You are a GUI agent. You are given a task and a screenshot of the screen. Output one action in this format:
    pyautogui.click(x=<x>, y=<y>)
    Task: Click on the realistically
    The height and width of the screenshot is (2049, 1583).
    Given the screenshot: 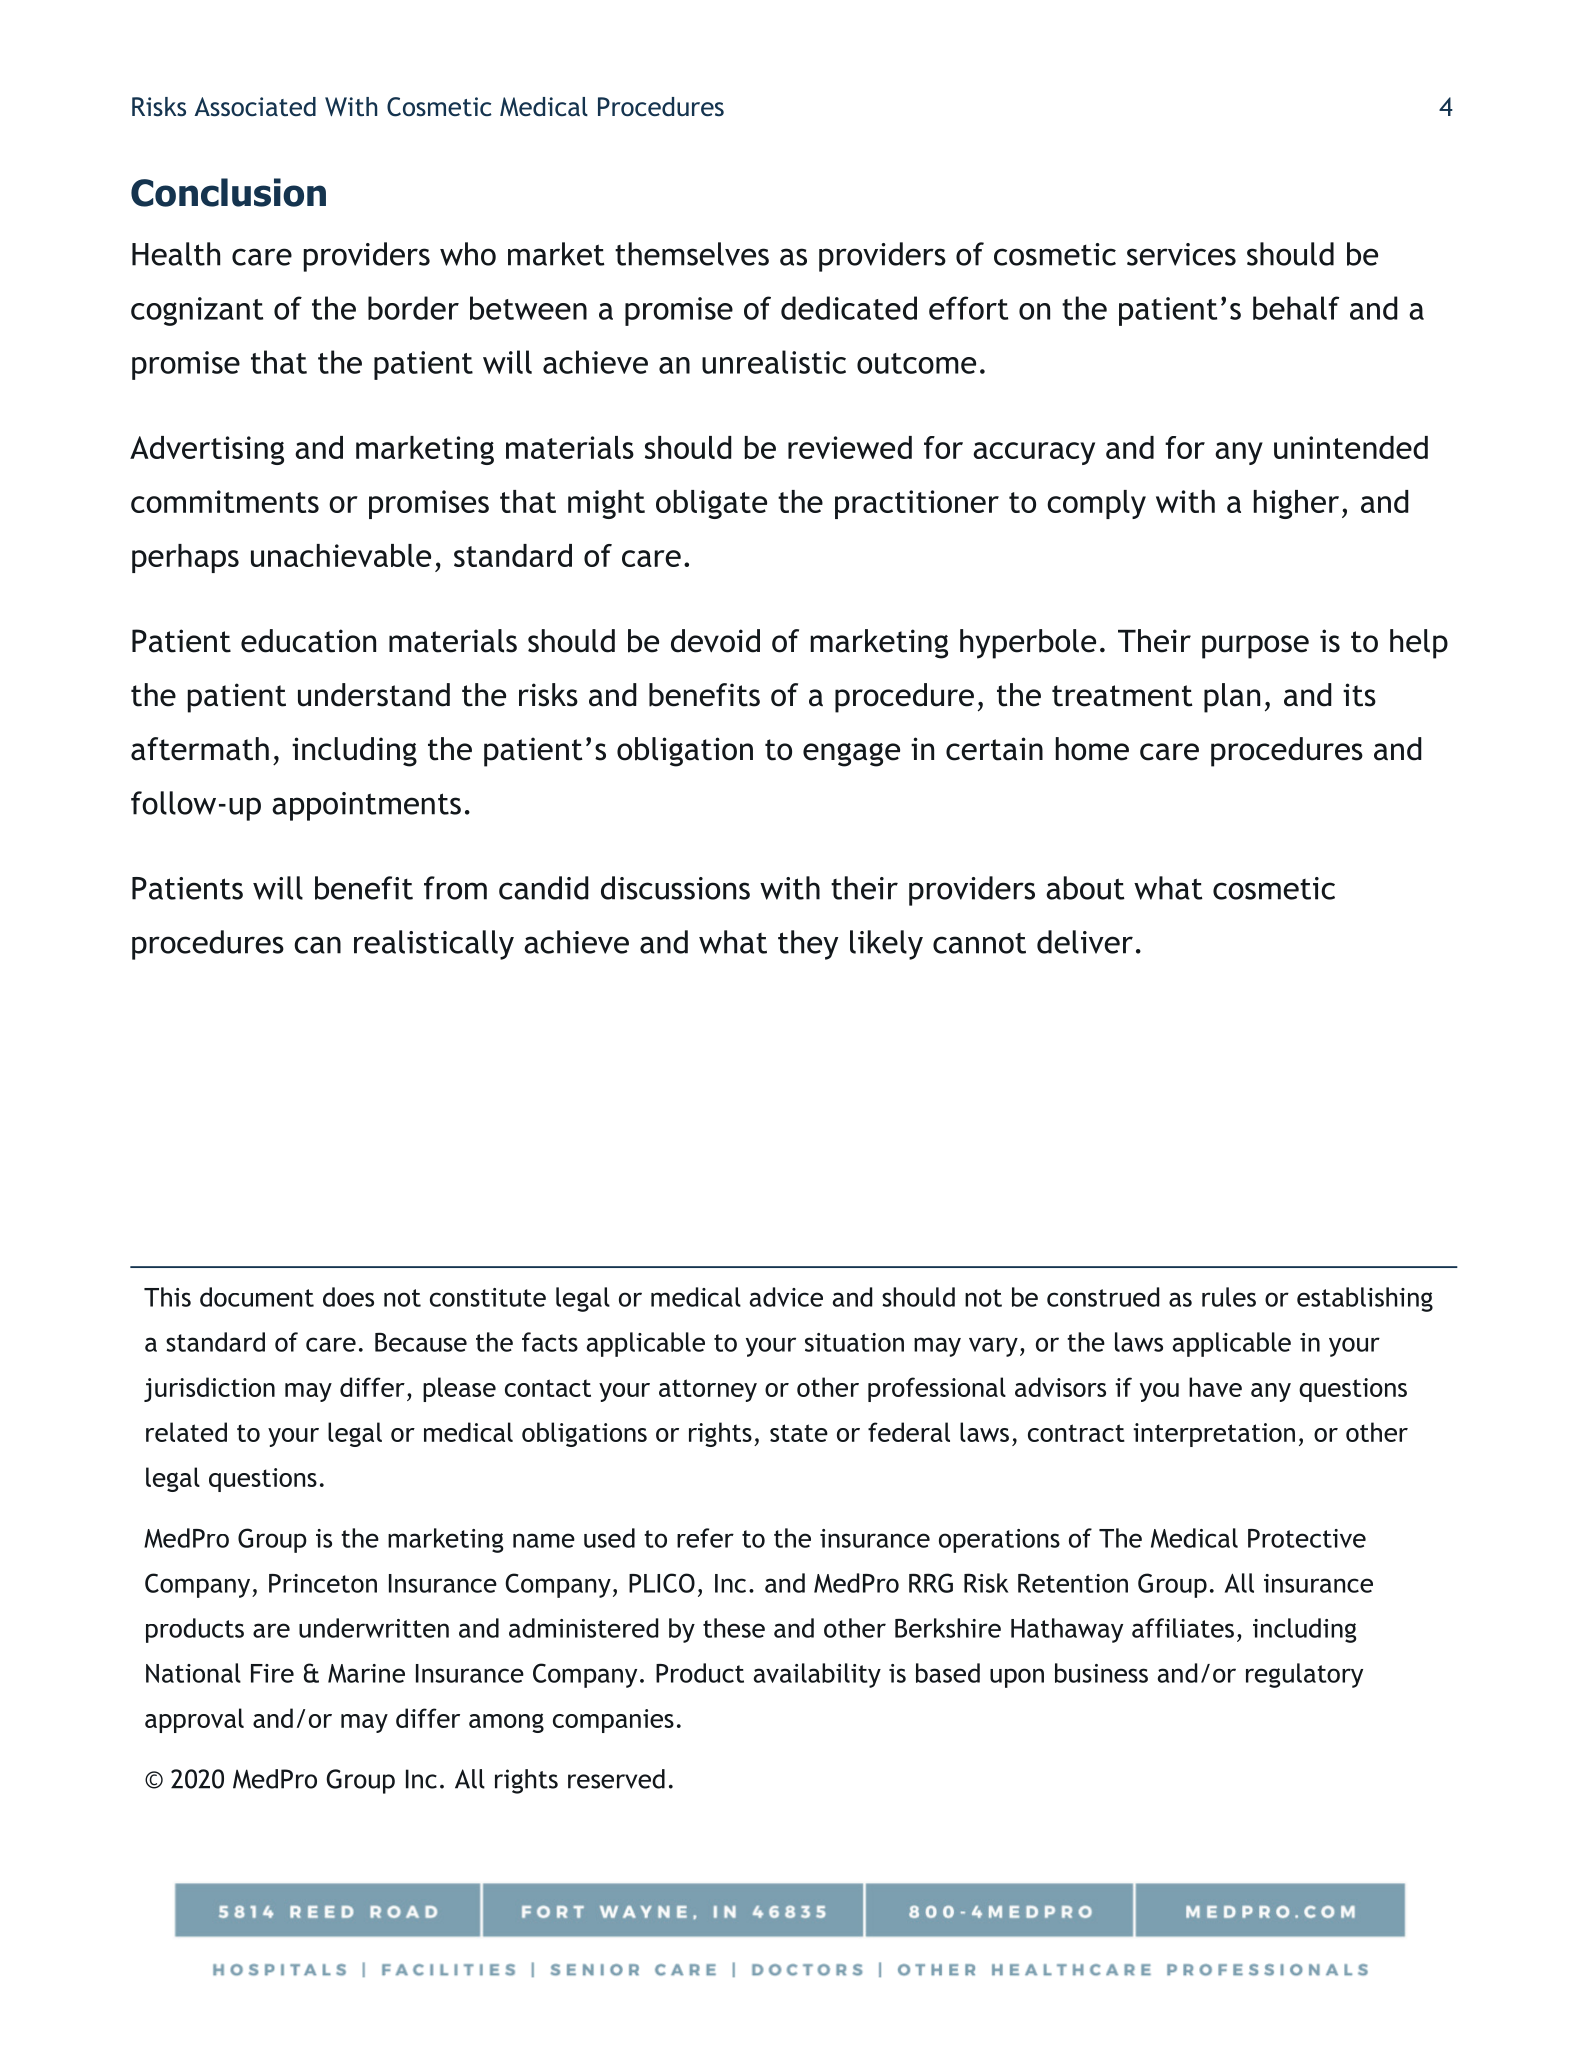 What is the action you would take?
    pyautogui.click(x=434, y=945)
